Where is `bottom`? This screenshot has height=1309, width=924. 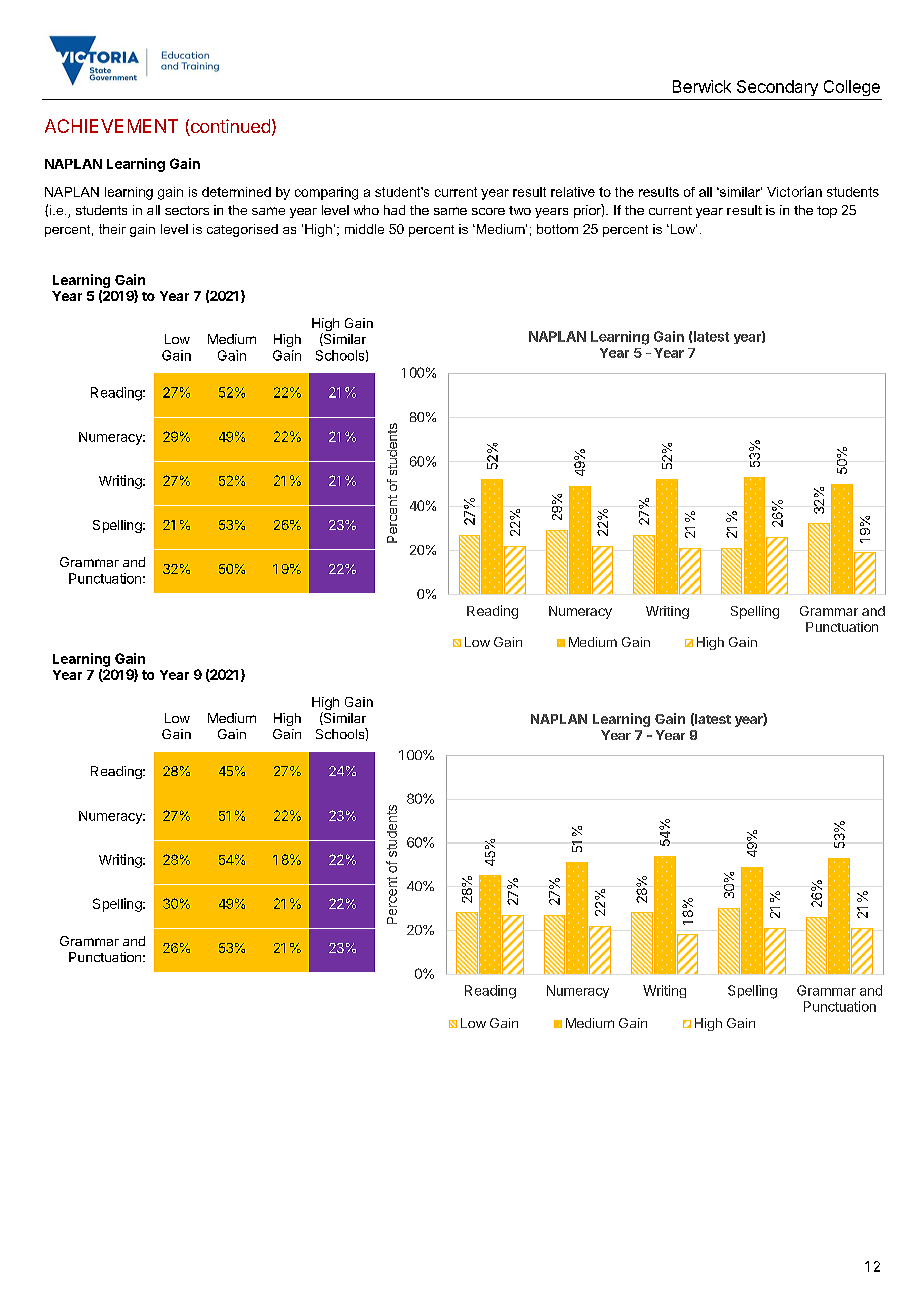 bottom is located at coordinates (557, 229).
